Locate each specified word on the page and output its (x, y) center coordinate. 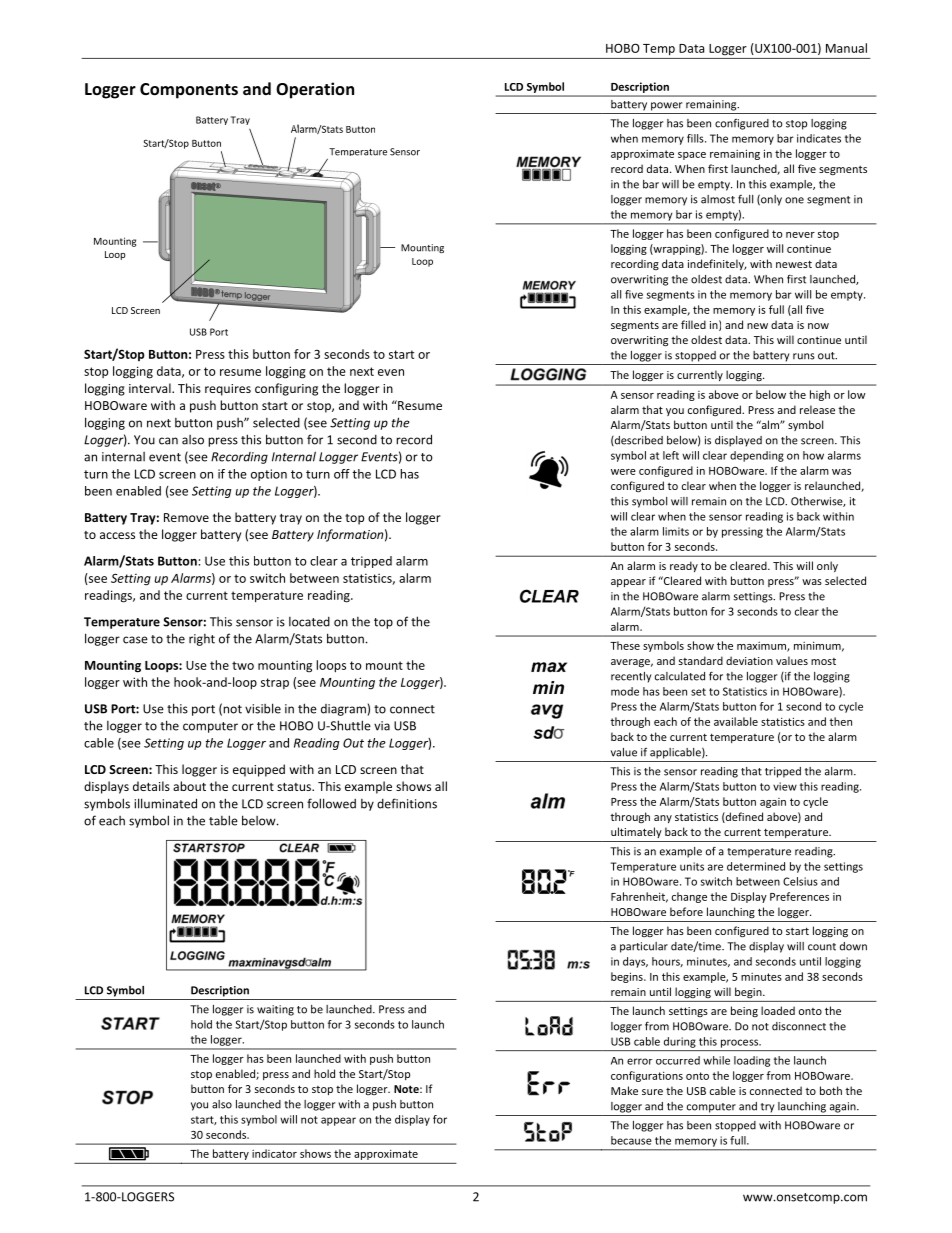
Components (189, 91)
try (767, 1108)
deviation (749, 660)
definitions (407, 803)
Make (624, 1090)
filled (693, 324)
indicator (274, 1153)
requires (228, 390)
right (202, 640)
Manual (846, 48)
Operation (315, 90)
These (625, 645)
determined (756, 866)
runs (804, 356)
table (223, 820)
